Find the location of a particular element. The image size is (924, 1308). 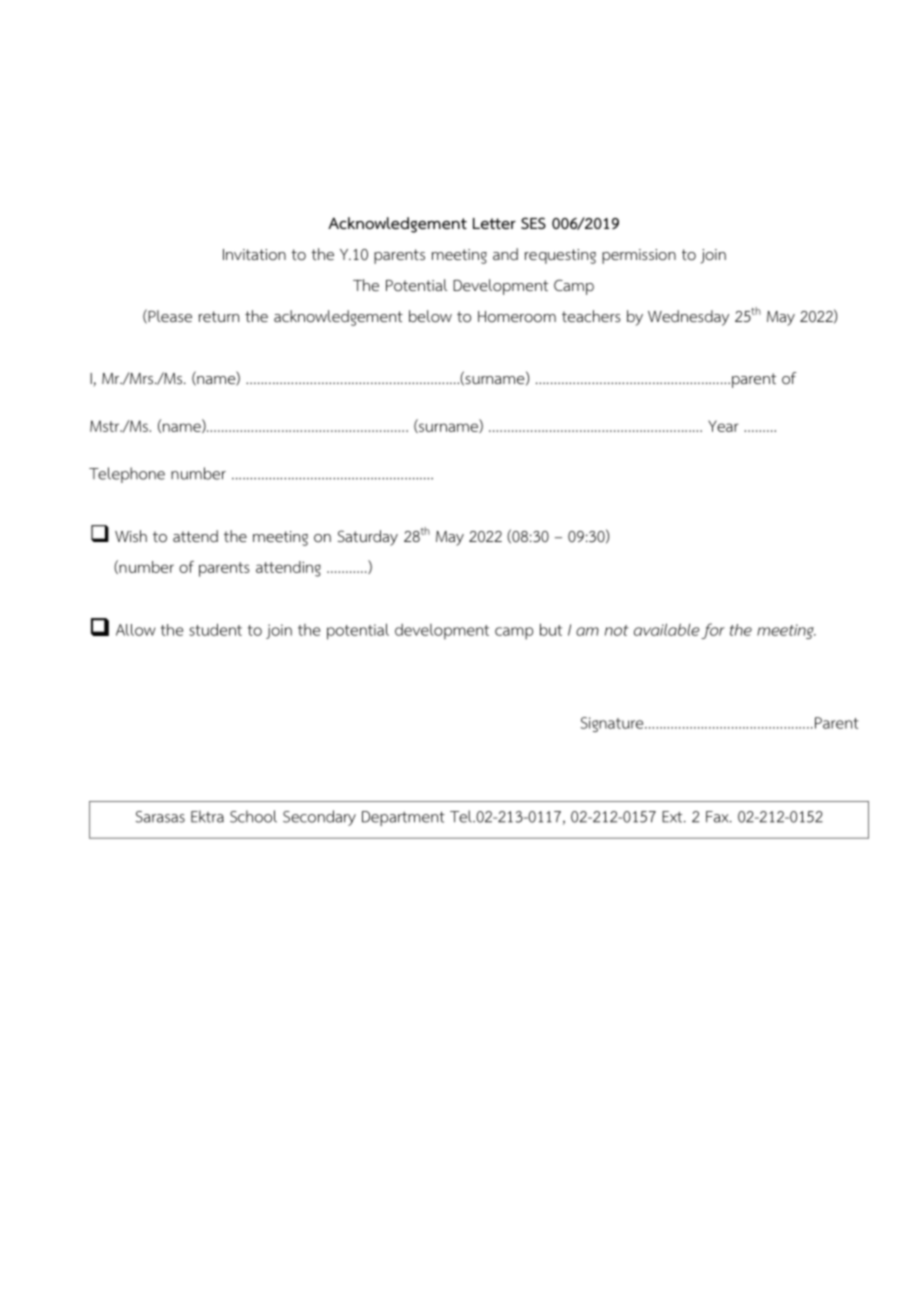

Wednesday is located at coordinates (688, 318).
